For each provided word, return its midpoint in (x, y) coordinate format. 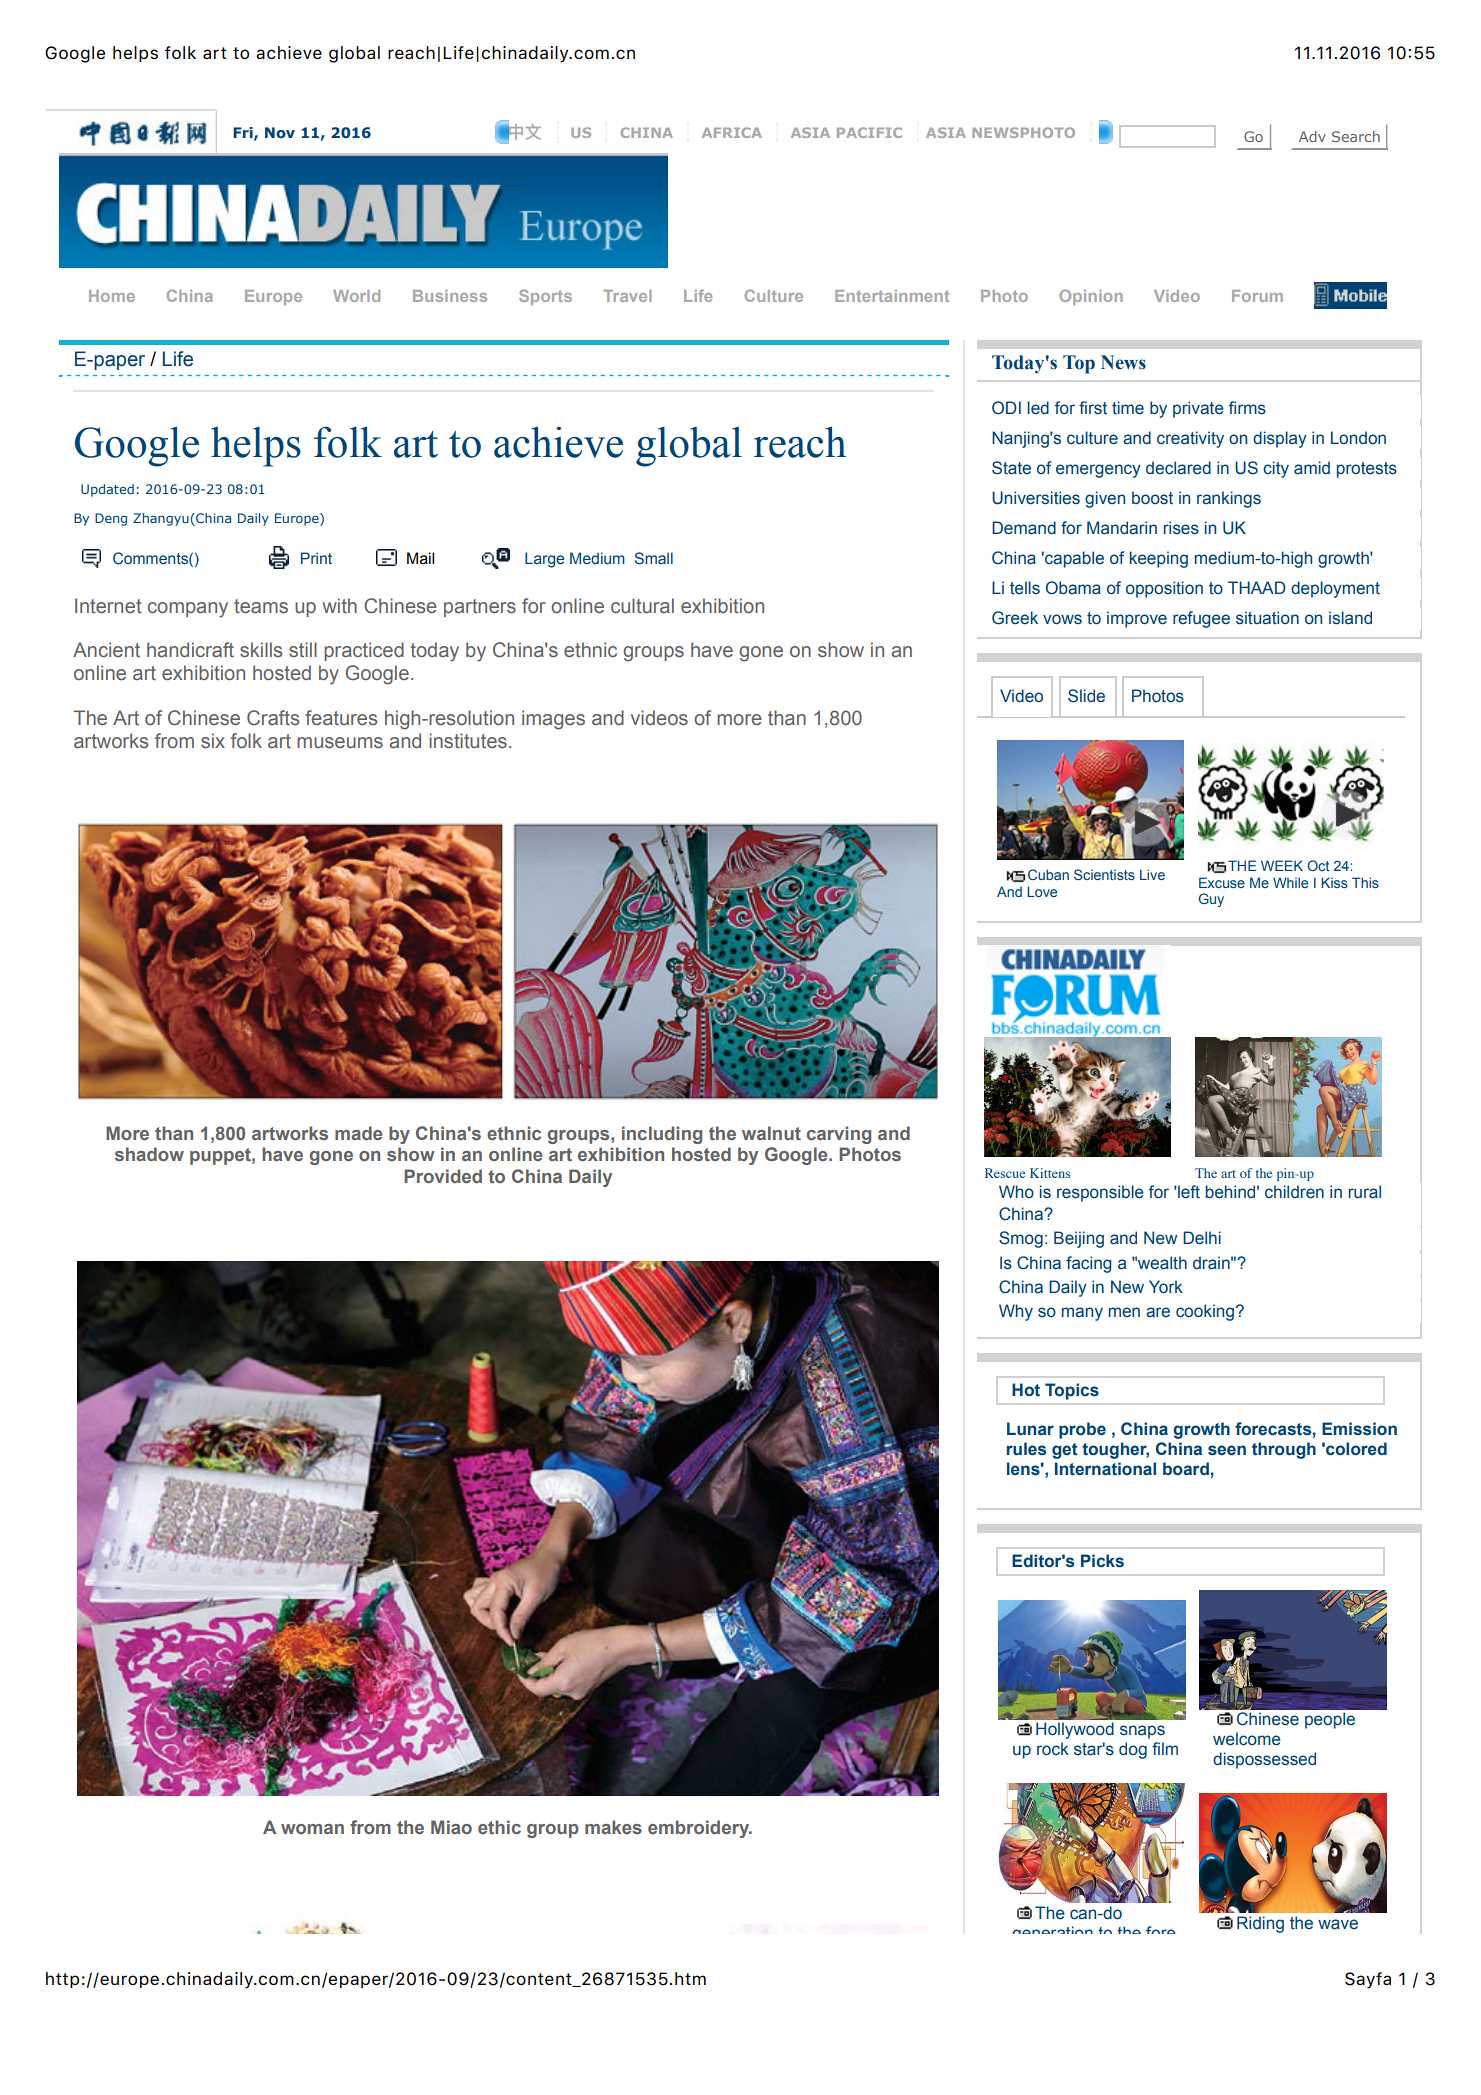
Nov (280, 132)
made (358, 1133)
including (662, 1135)
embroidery (700, 1829)
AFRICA (732, 132)
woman (312, 1829)
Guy (1211, 900)
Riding (1260, 1924)
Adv (1312, 136)
